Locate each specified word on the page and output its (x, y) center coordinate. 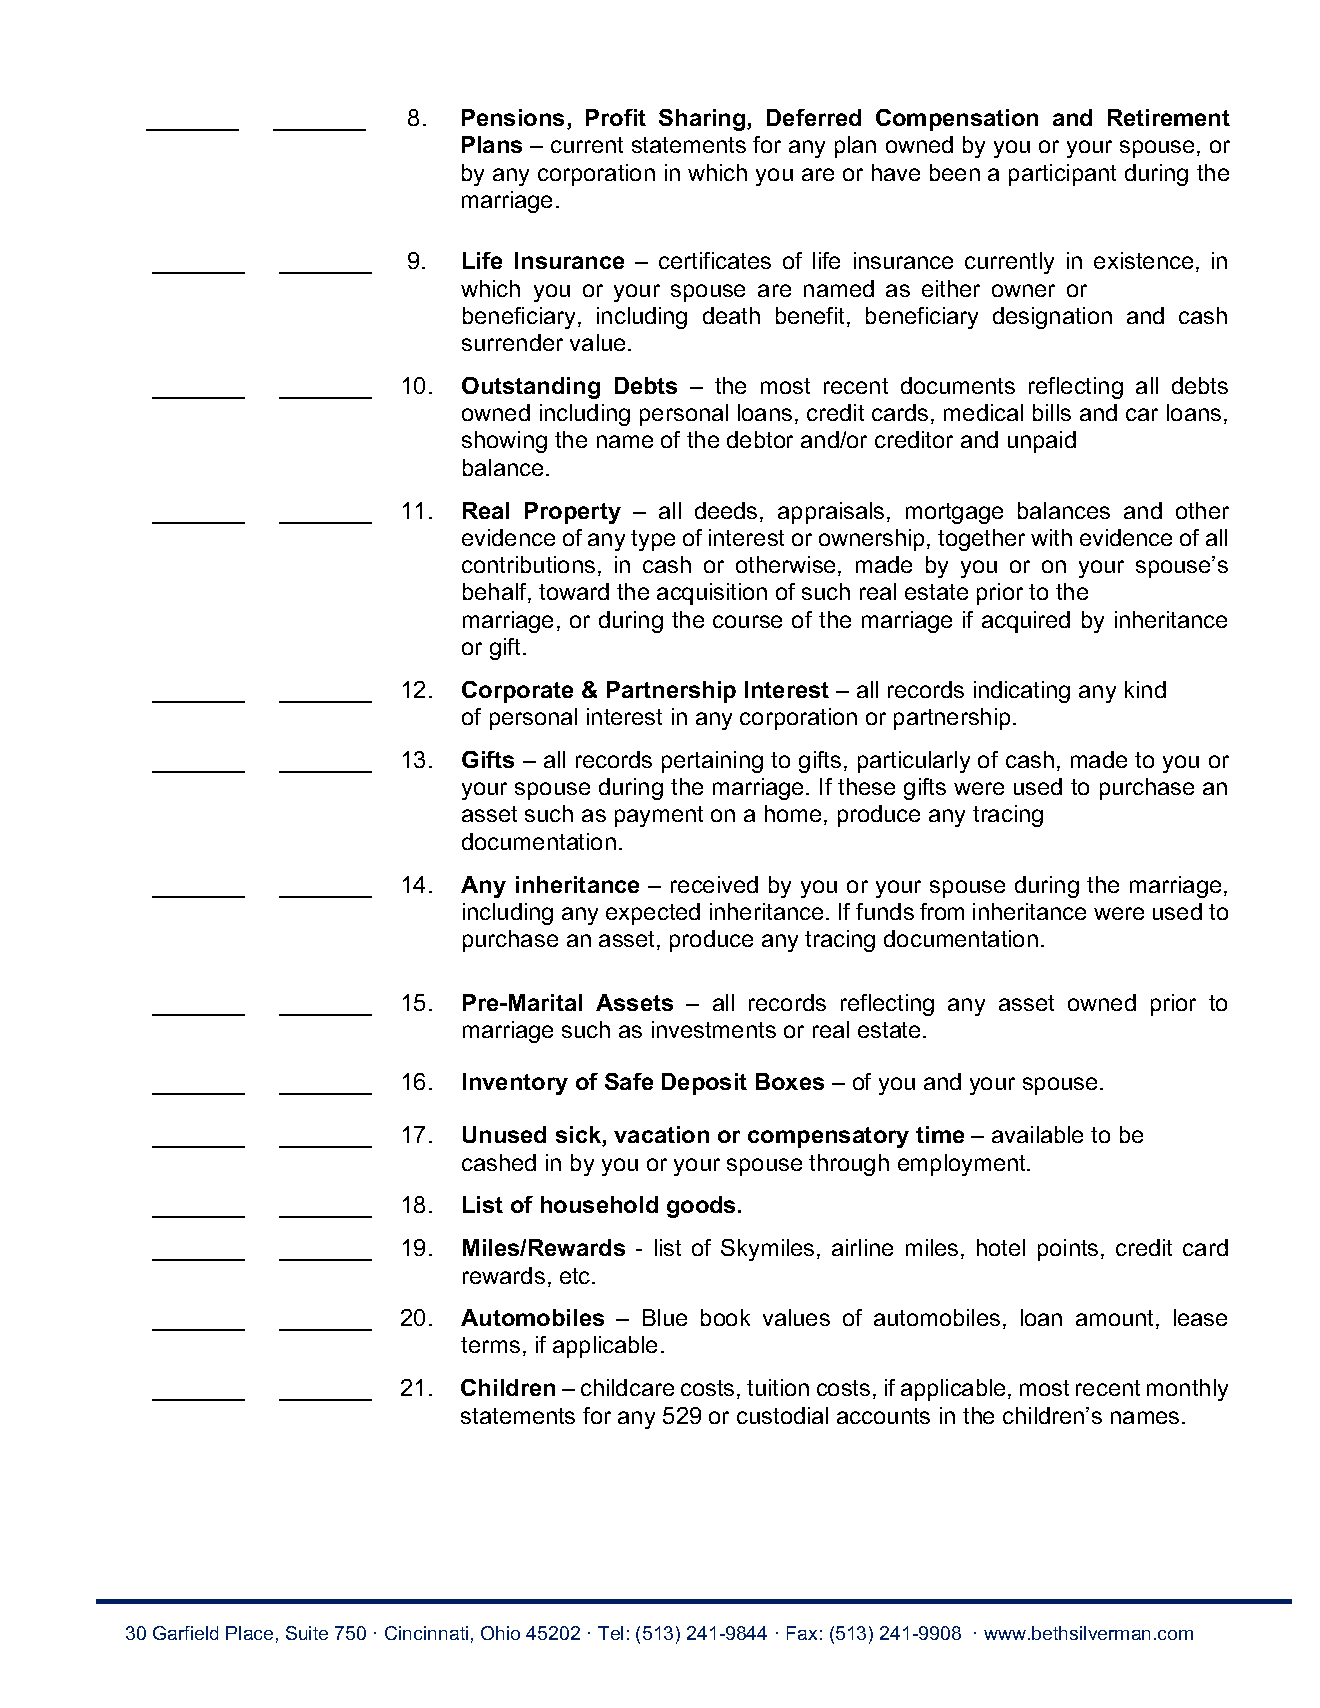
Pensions (513, 117)
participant (1062, 175)
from (942, 911)
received (714, 884)
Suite (307, 1633)
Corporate (517, 692)
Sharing (703, 120)
